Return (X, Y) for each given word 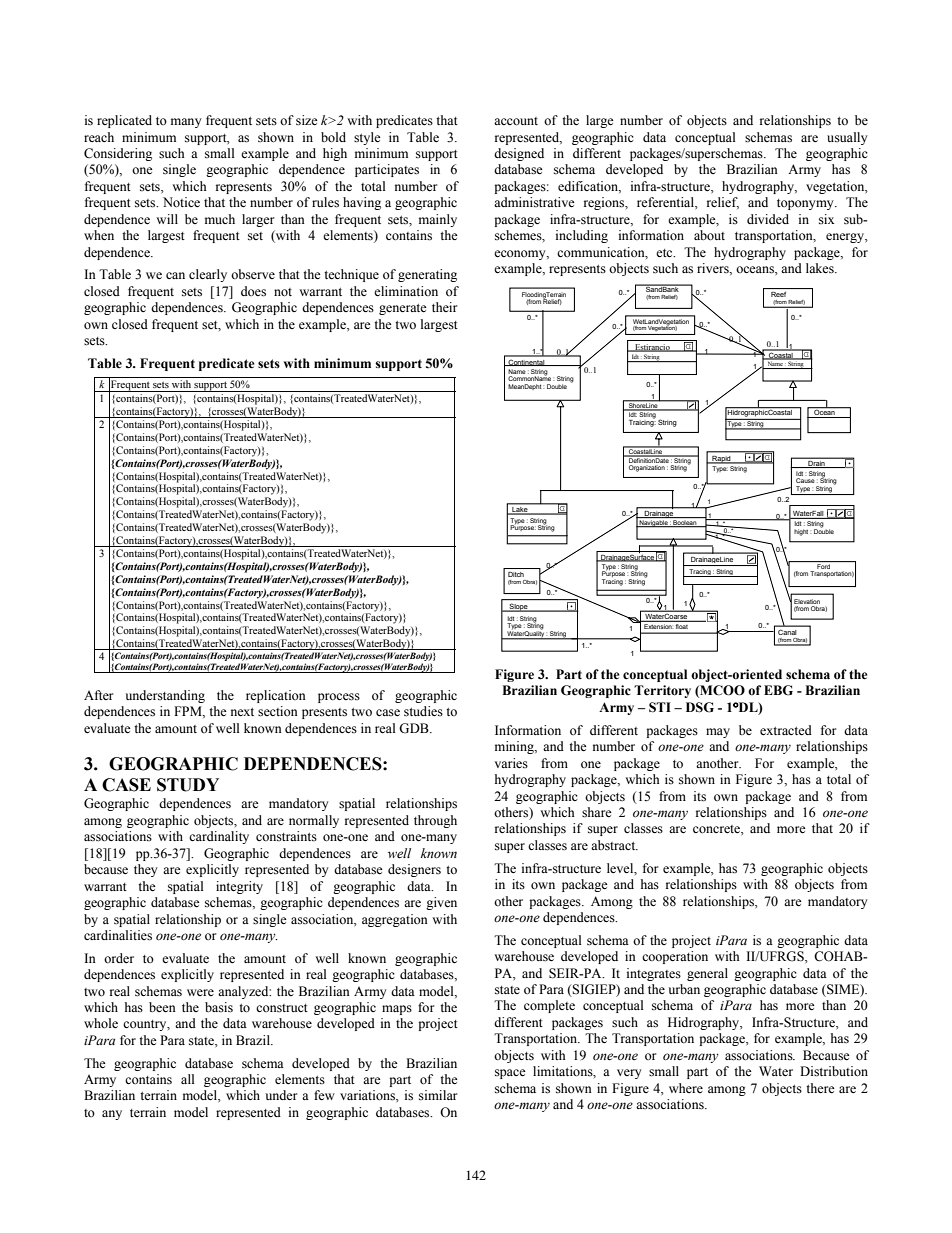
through (435, 821)
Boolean (685, 523)
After (98, 695)
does (253, 291)
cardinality (219, 837)
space (510, 1074)
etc (665, 253)
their (444, 307)
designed (519, 154)
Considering (118, 154)
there (820, 1088)
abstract (614, 845)
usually (847, 138)
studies (423, 711)
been (162, 1007)
